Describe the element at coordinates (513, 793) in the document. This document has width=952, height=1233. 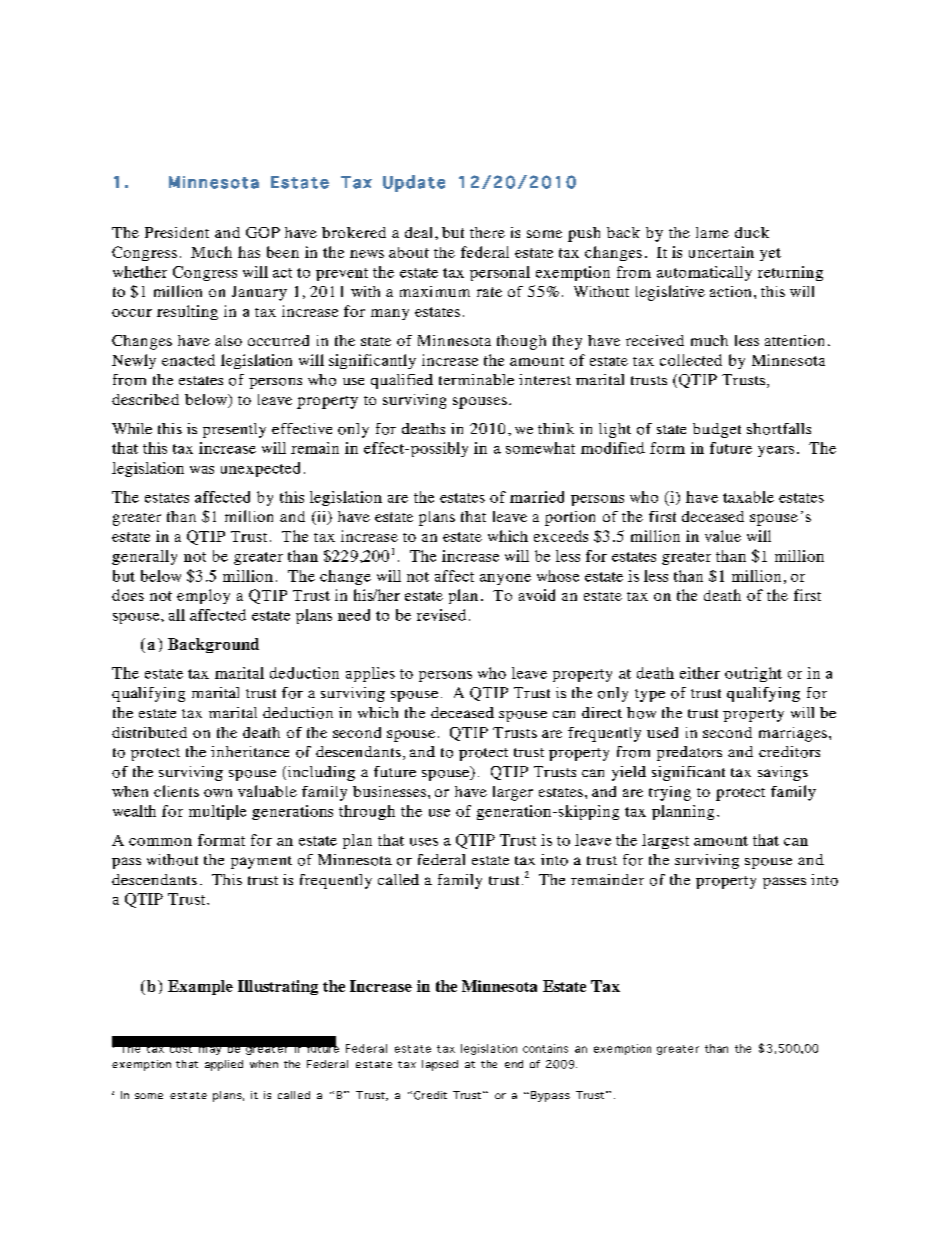
I see `larger` at that location.
